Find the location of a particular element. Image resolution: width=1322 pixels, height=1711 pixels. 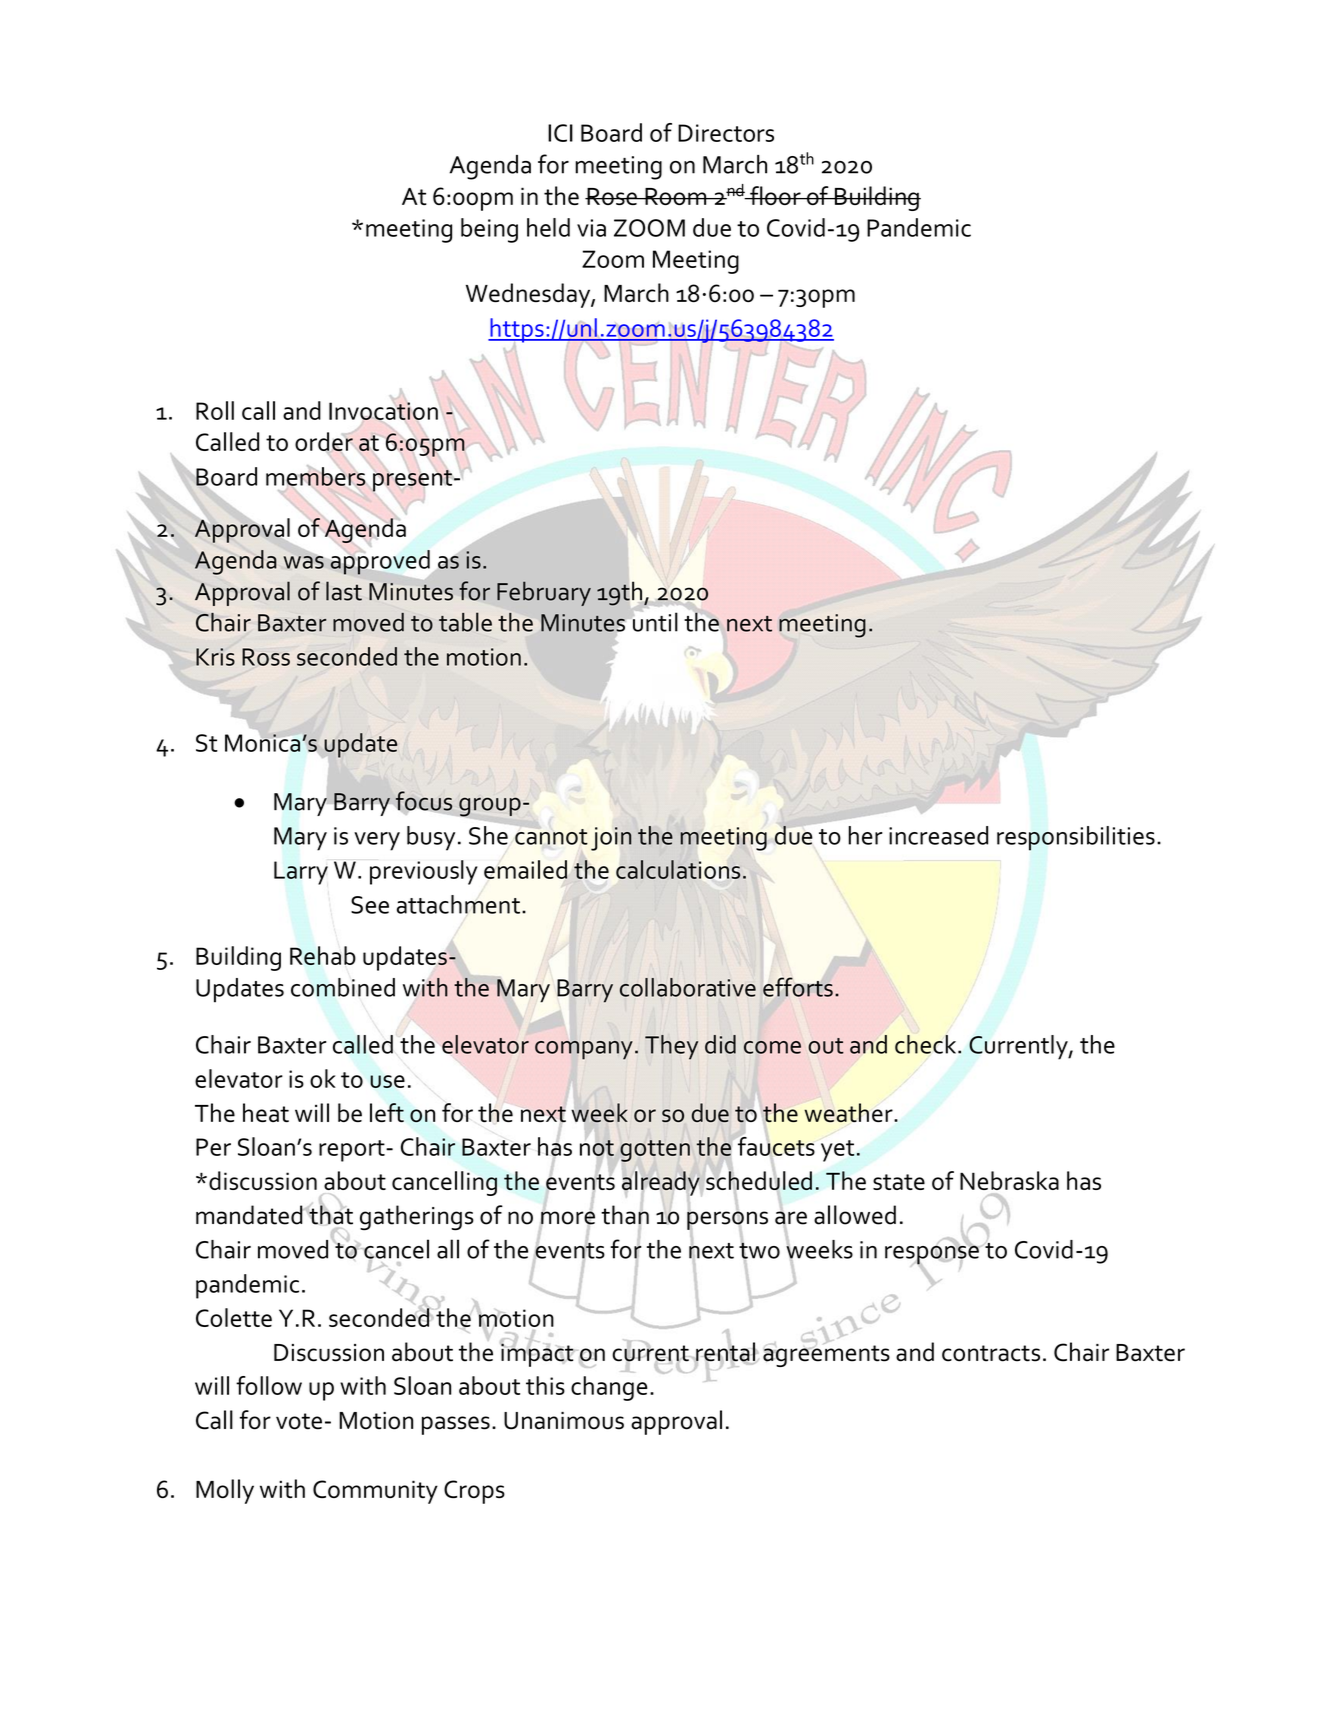

members is located at coordinates (316, 476).
